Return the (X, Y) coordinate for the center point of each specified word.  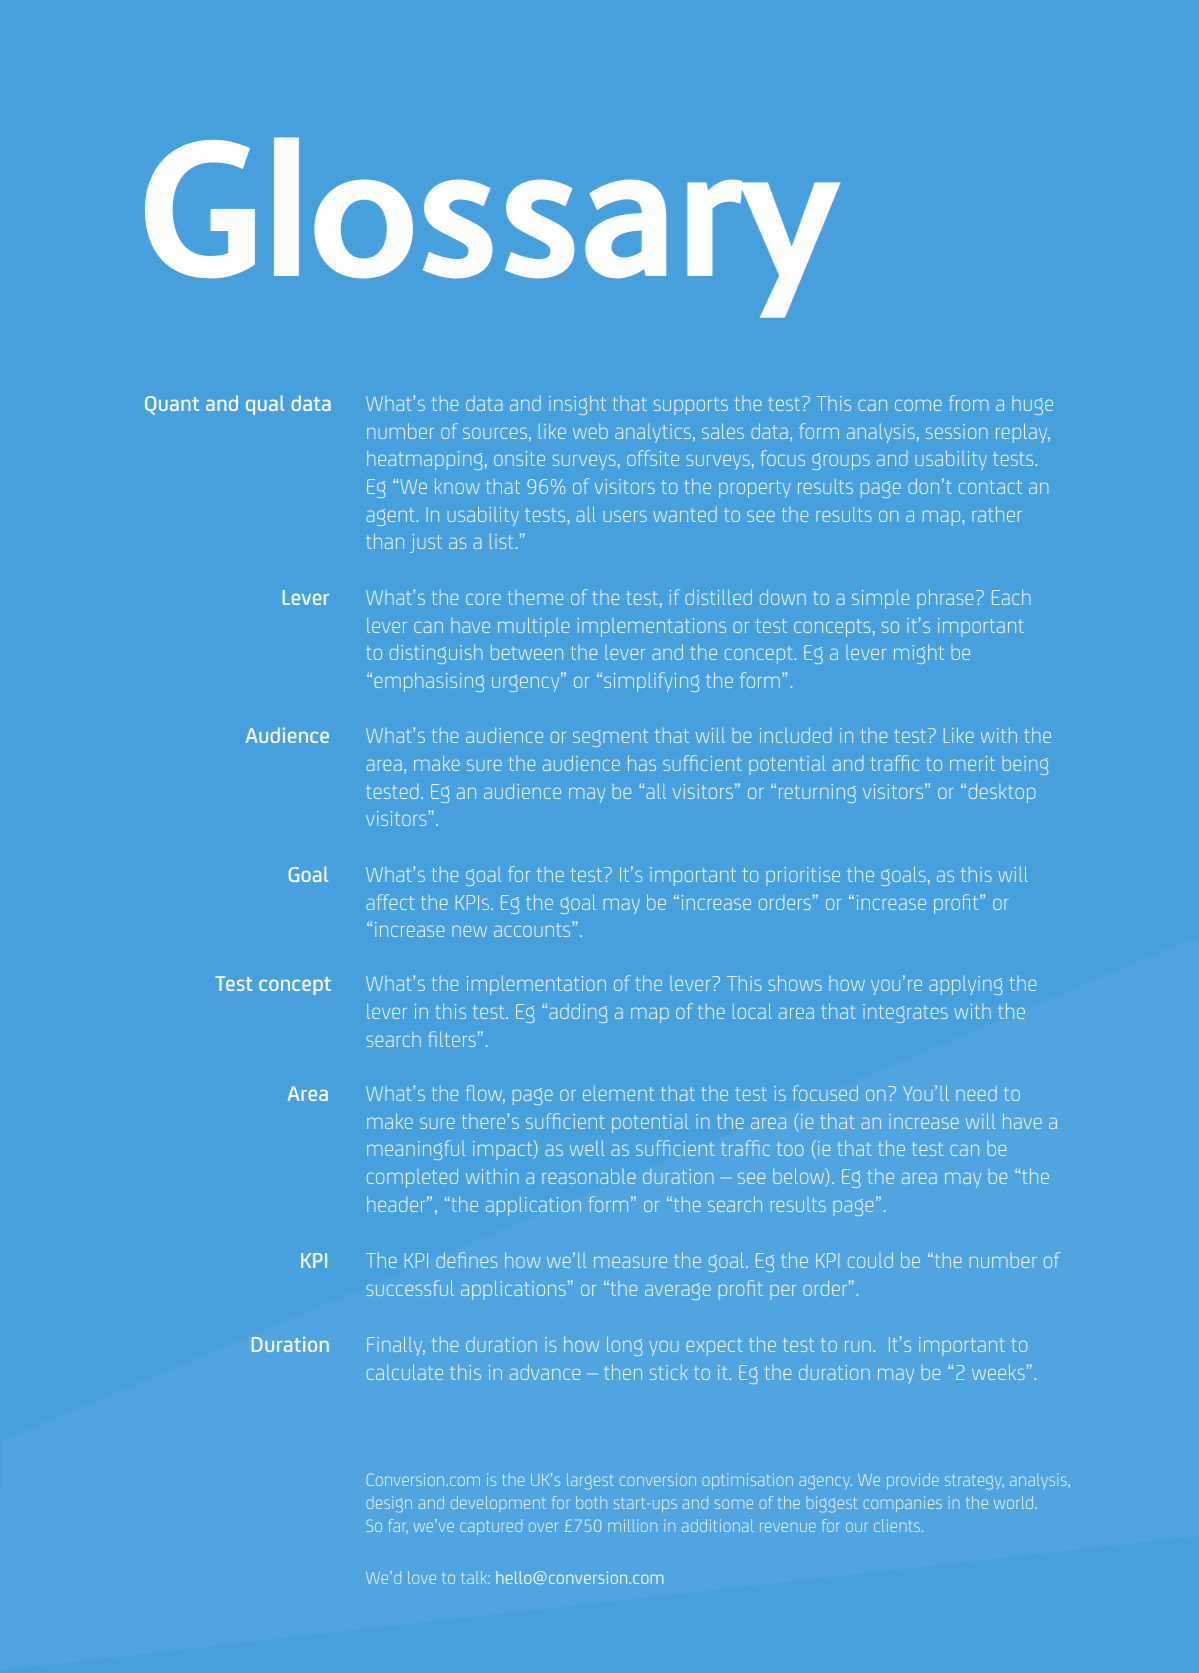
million (632, 1525)
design (389, 1504)
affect (390, 902)
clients (898, 1525)
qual (265, 405)
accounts (533, 929)
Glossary (492, 227)
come (918, 405)
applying (966, 985)
